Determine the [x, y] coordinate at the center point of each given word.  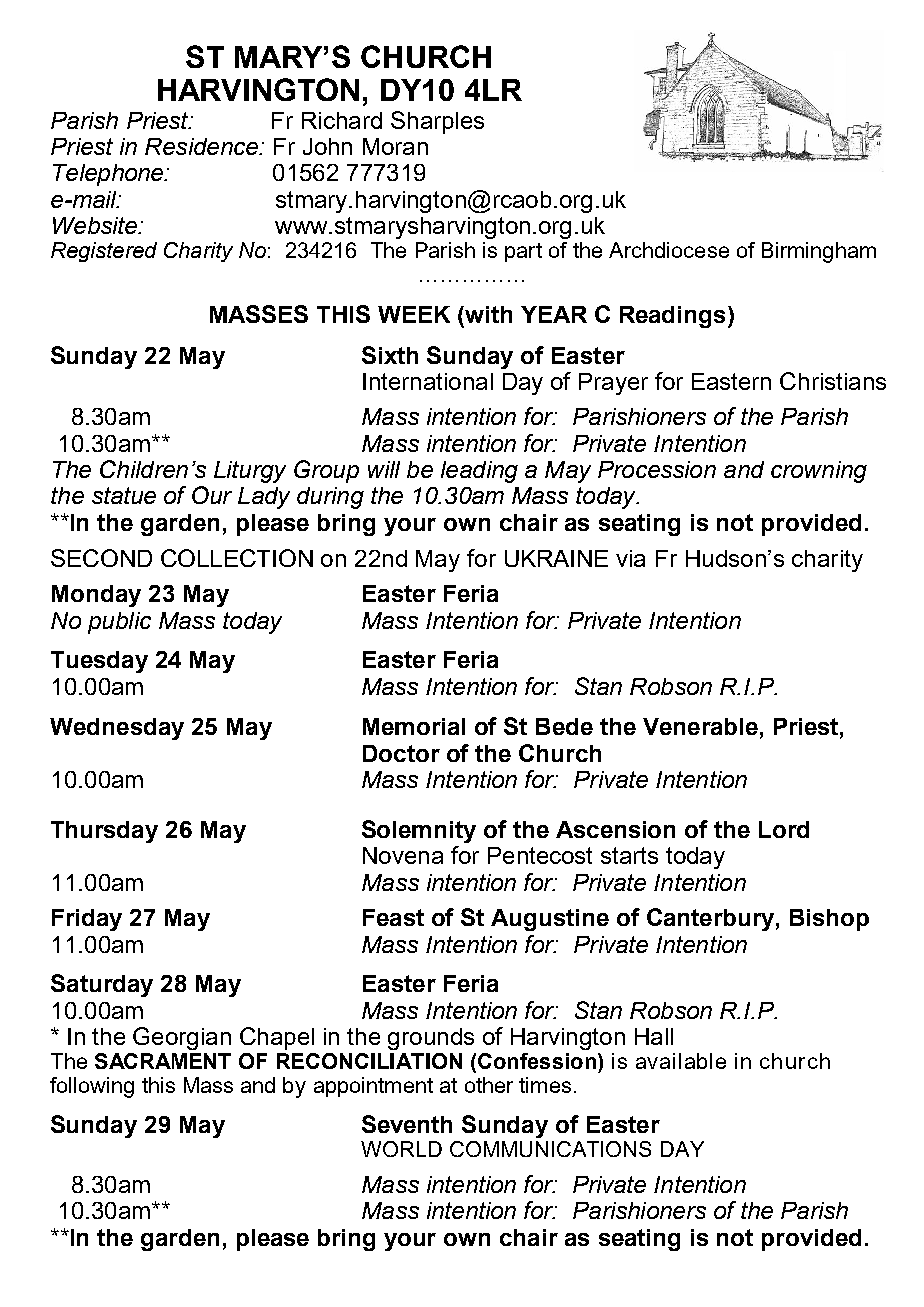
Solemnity [419, 831]
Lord [784, 829]
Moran [395, 146]
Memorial [414, 726]
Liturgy [250, 472]
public [119, 623]
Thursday [104, 832]
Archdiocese [669, 250]
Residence [203, 146]
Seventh [407, 1124]
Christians [833, 381]
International [428, 381]
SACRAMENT [163, 1061]
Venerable [700, 726]
